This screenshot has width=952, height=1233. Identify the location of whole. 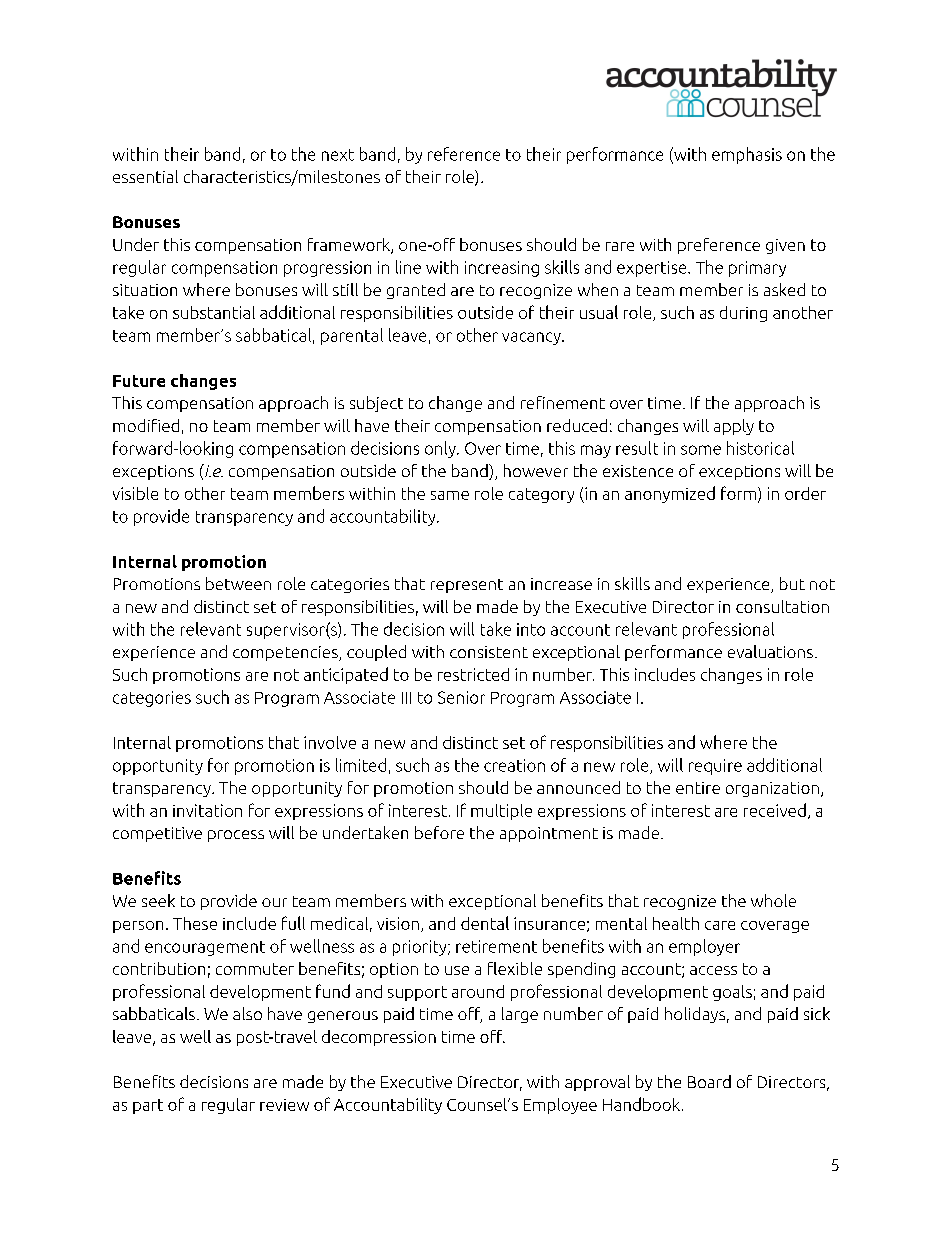
(773, 900).
